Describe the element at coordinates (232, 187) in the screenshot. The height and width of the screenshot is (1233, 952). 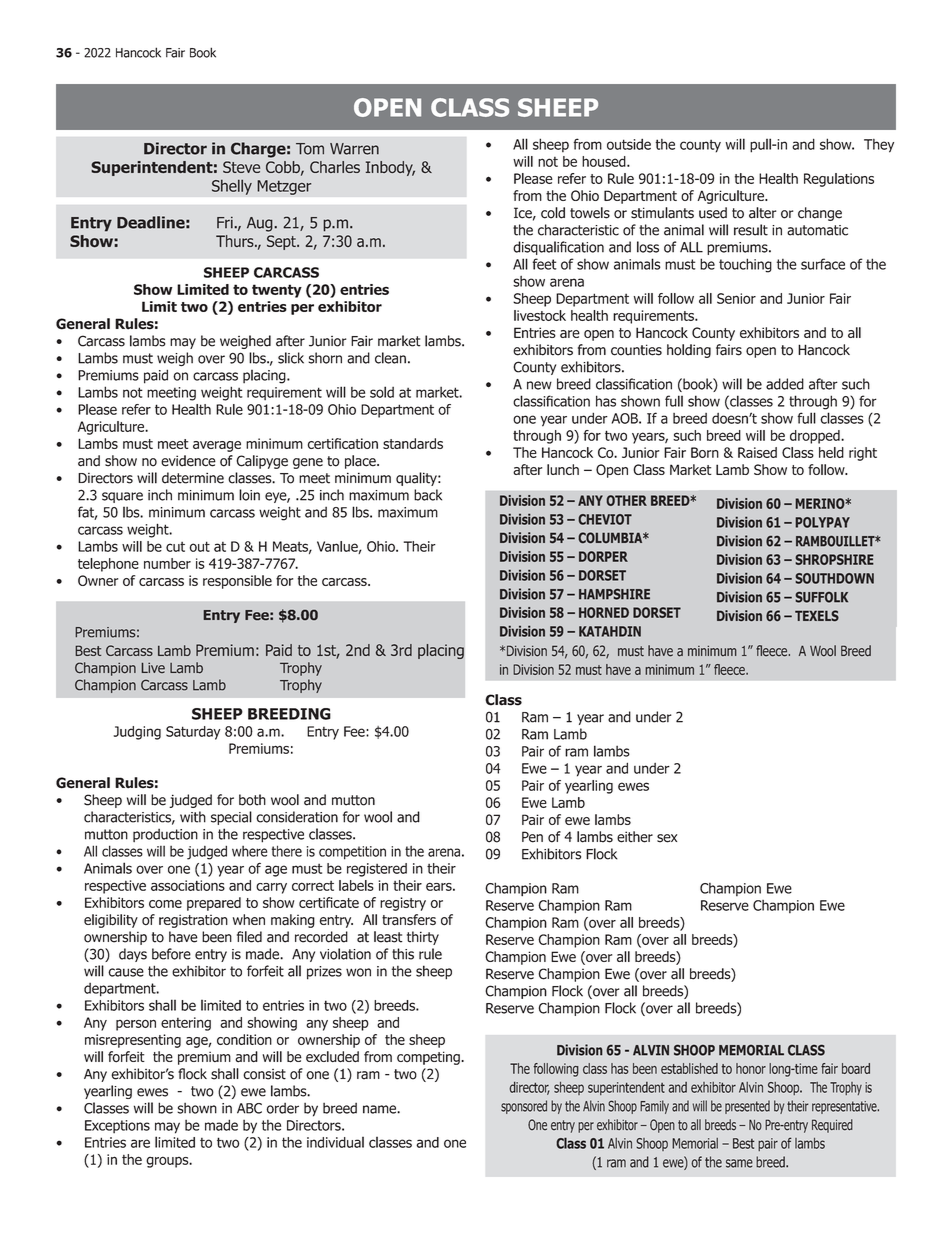
I see `Shelly` at that location.
